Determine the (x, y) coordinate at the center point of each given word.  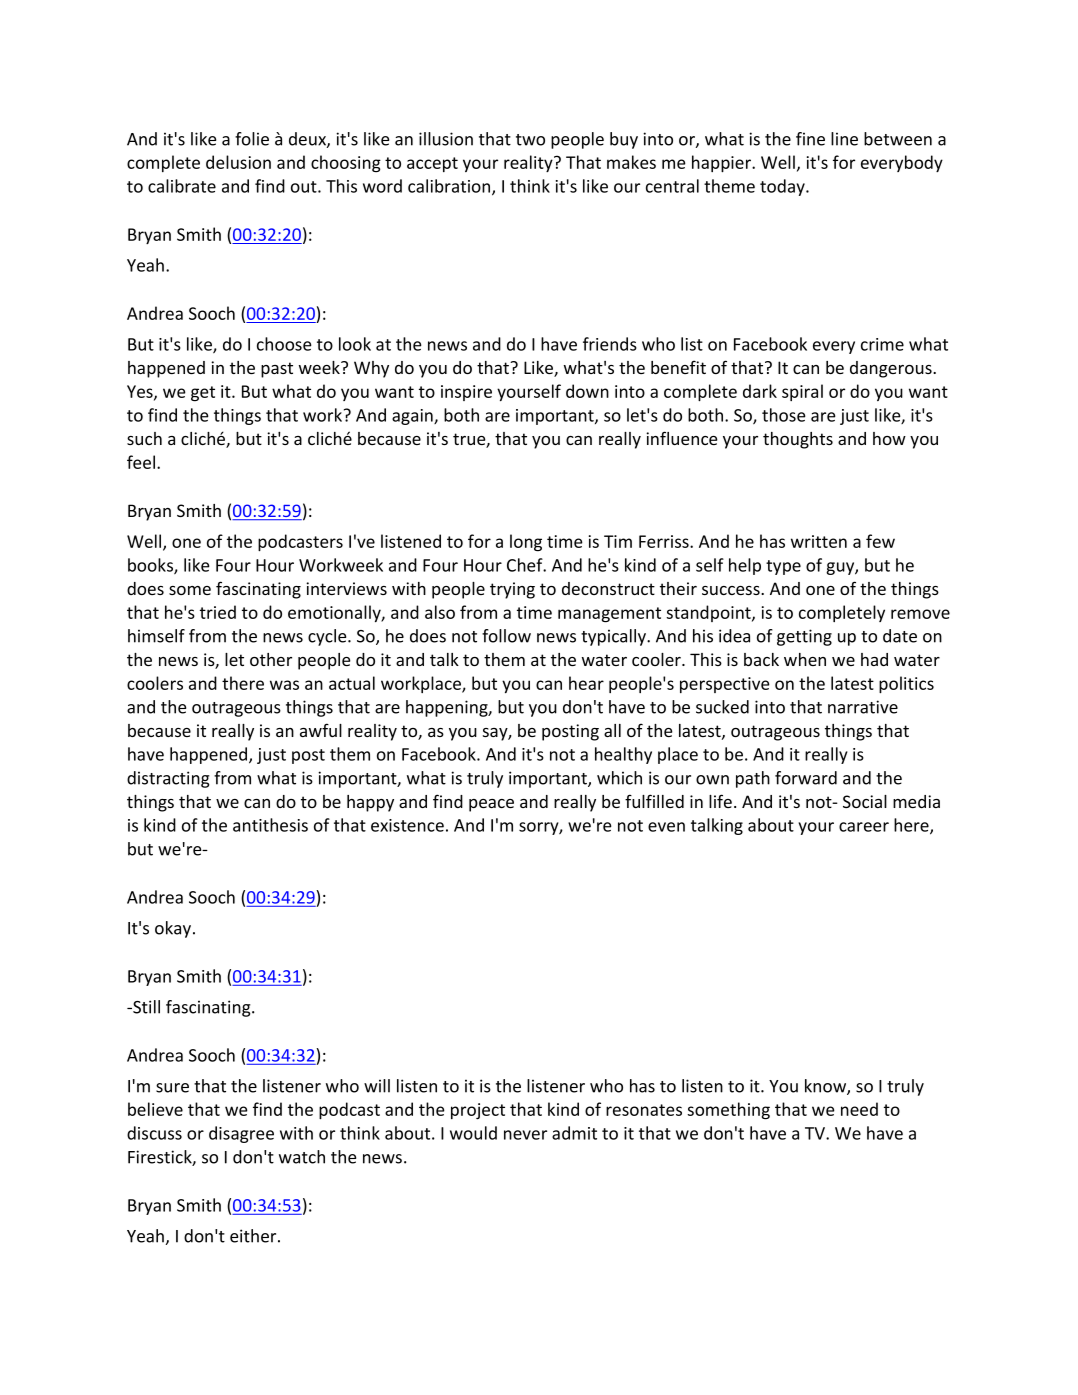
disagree (241, 1134)
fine (810, 139)
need (859, 1109)
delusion (238, 162)
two (530, 140)
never (525, 1135)
